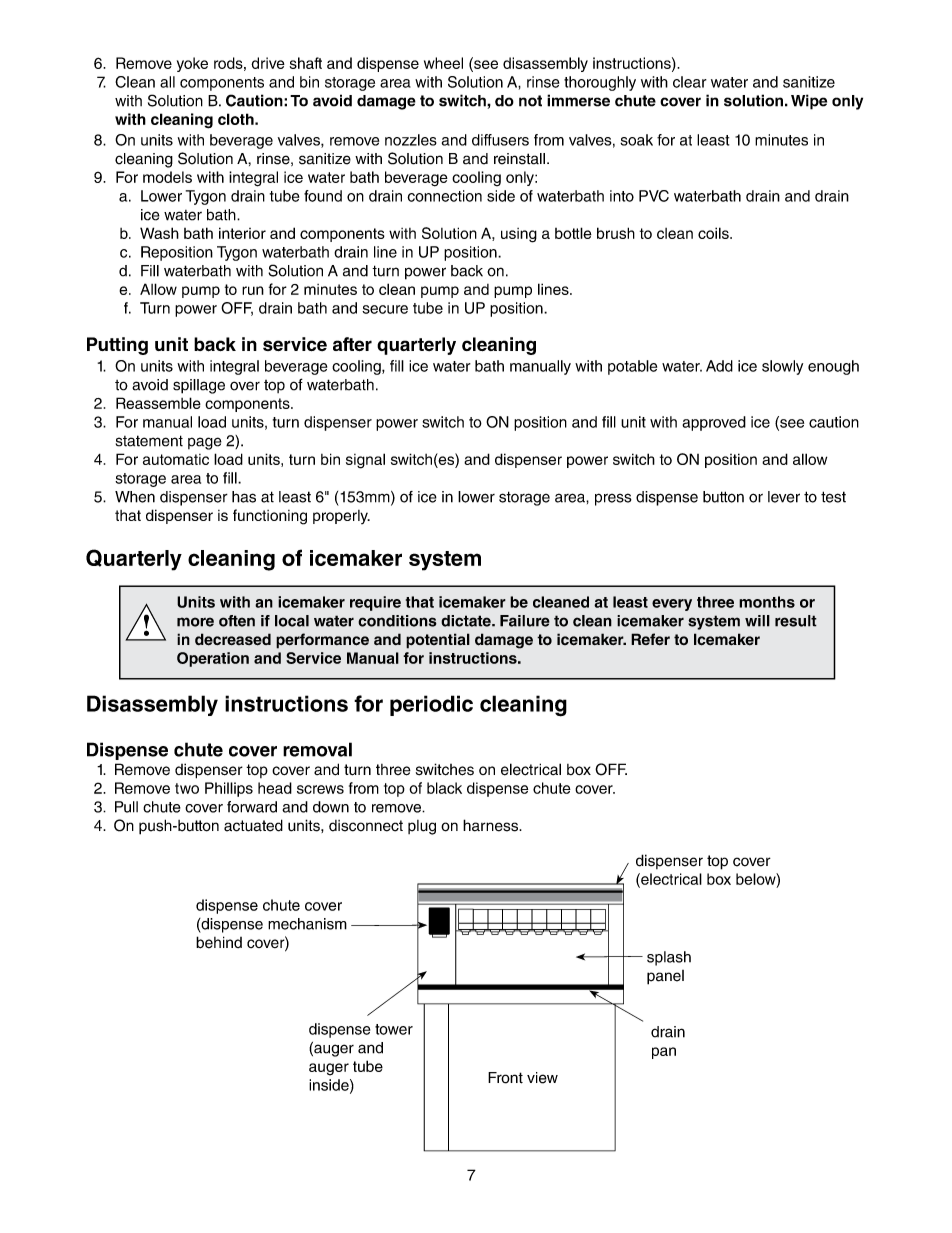 This screenshot has width=952, height=1233. Describe the element at coordinates (467, 621) in the screenshot. I see `dictate` at that location.
